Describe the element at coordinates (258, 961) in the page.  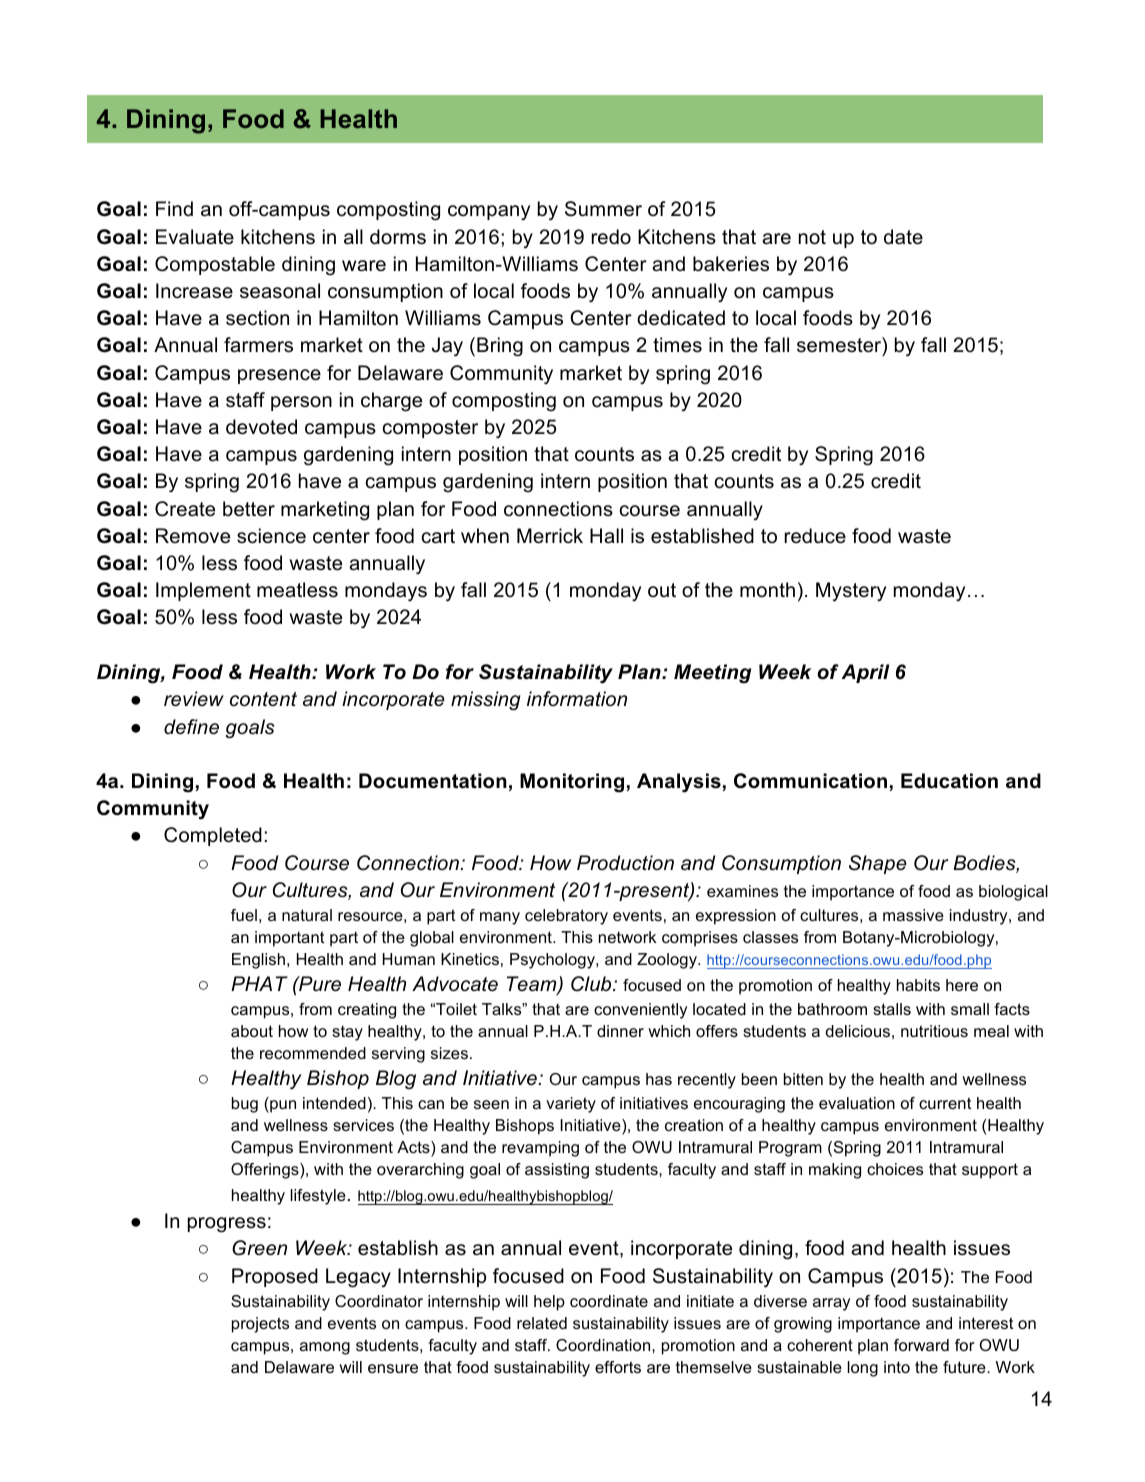
I see `English` at that location.
